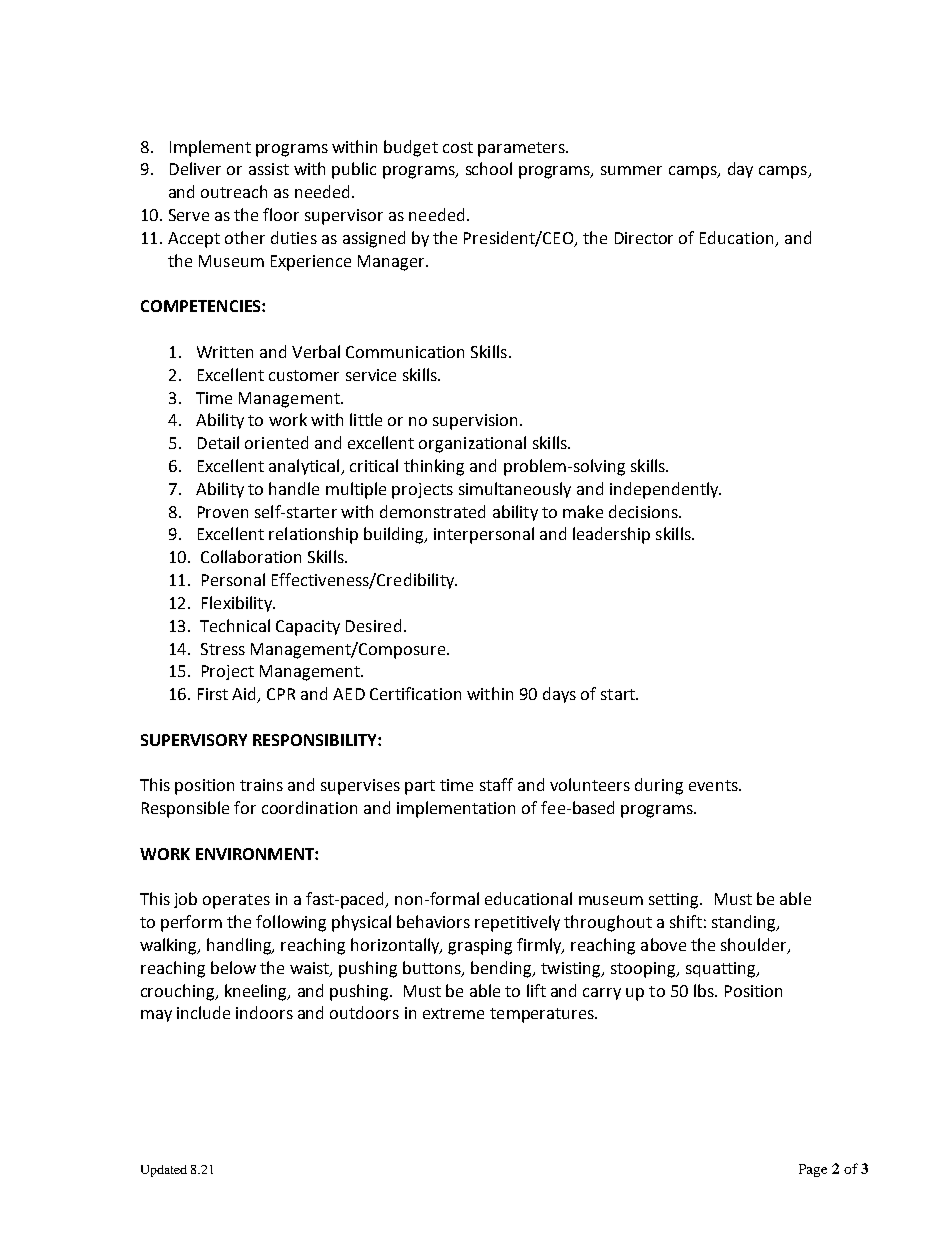  What do you see at coordinates (234, 191) in the image?
I see `outreach` at bounding box center [234, 191].
